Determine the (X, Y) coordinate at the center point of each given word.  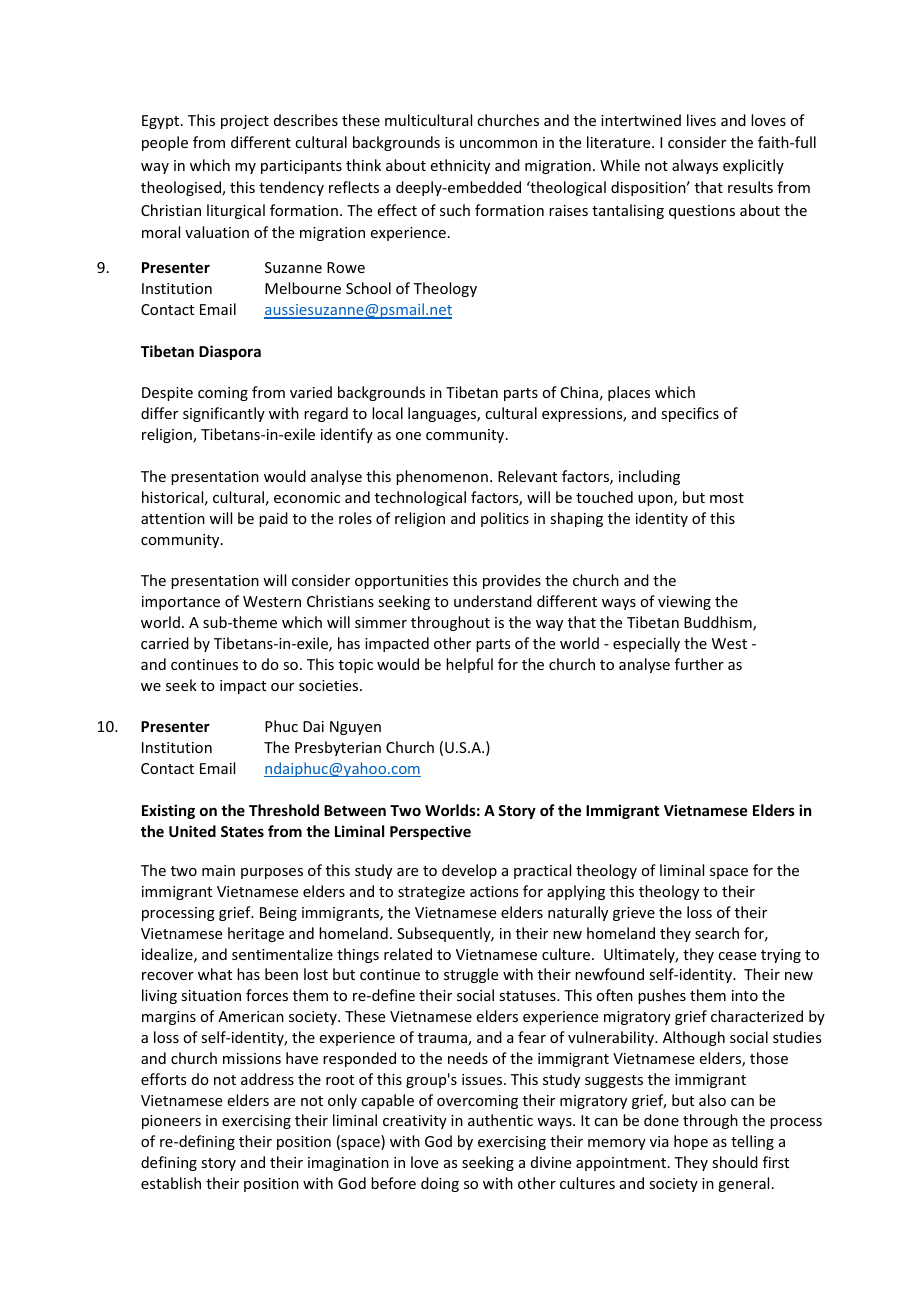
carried (165, 643)
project (245, 122)
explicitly (753, 166)
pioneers (171, 1122)
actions (494, 891)
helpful (469, 665)
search (717, 933)
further (699, 664)
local (387, 413)
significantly (224, 414)
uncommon (498, 144)
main (218, 870)
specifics (690, 414)
